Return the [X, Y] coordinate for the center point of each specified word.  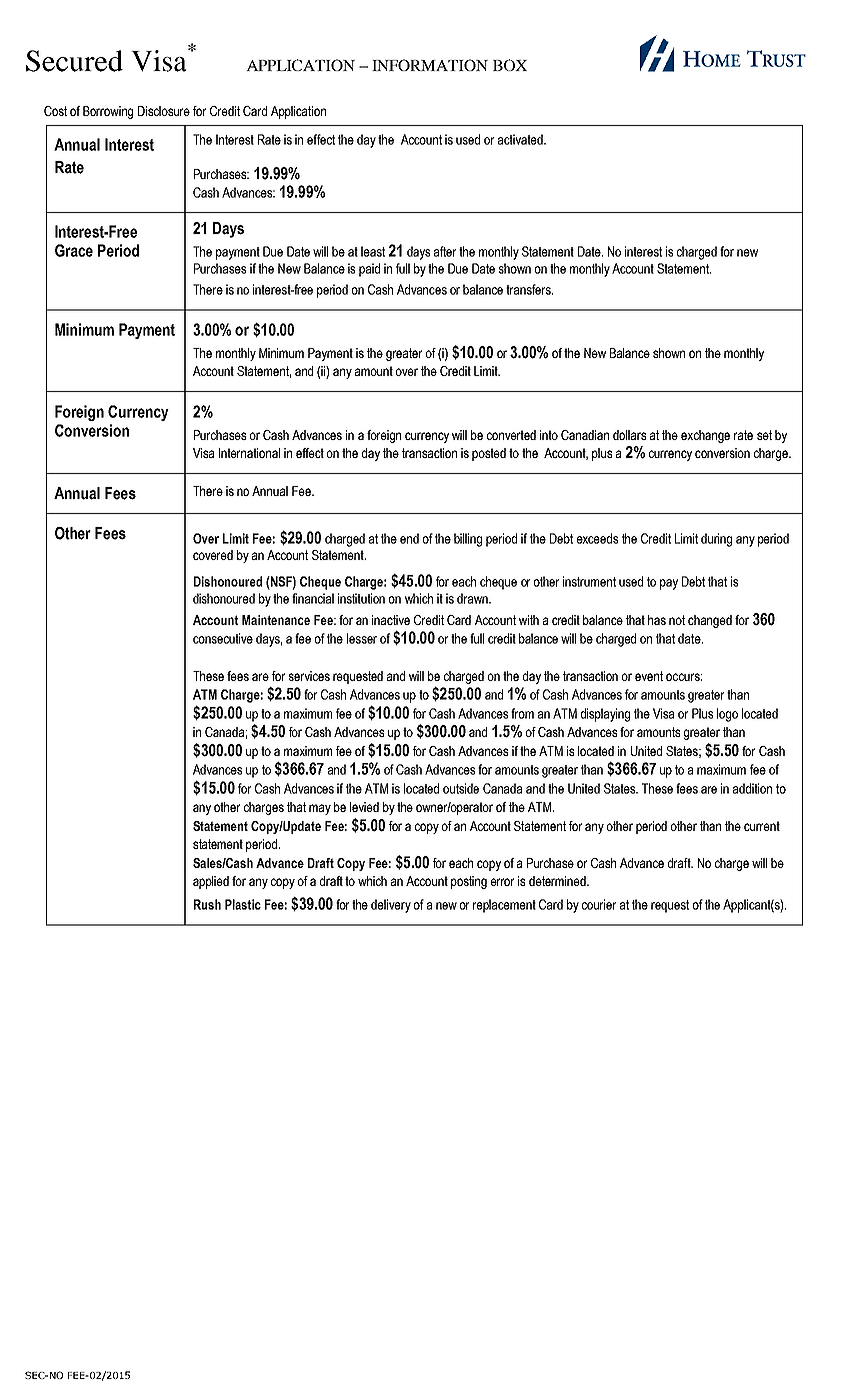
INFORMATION [430, 65]
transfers [529, 289]
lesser [362, 638]
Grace [74, 250]
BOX [510, 65]
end [409, 538]
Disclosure [164, 111]
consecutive [223, 638]
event [649, 676]
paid [369, 270]
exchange [705, 436]
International [249, 453]
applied [211, 882]
